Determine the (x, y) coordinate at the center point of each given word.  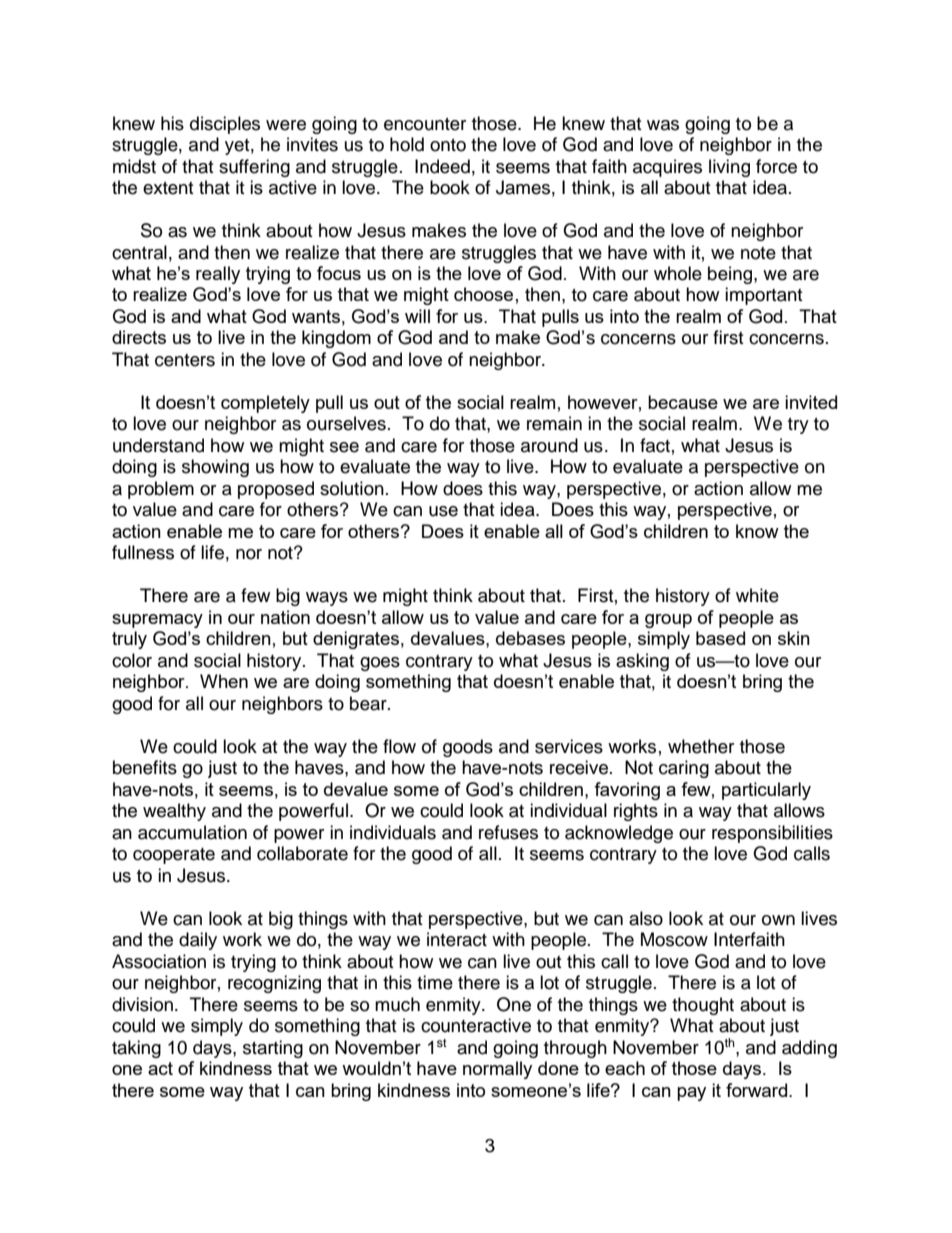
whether (701, 746)
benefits (145, 767)
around (549, 445)
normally (497, 1070)
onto (448, 145)
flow (399, 746)
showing (215, 468)
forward (758, 1090)
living (729, 168)
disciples (225, 125)
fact (655, 445)
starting (273, 1049)
